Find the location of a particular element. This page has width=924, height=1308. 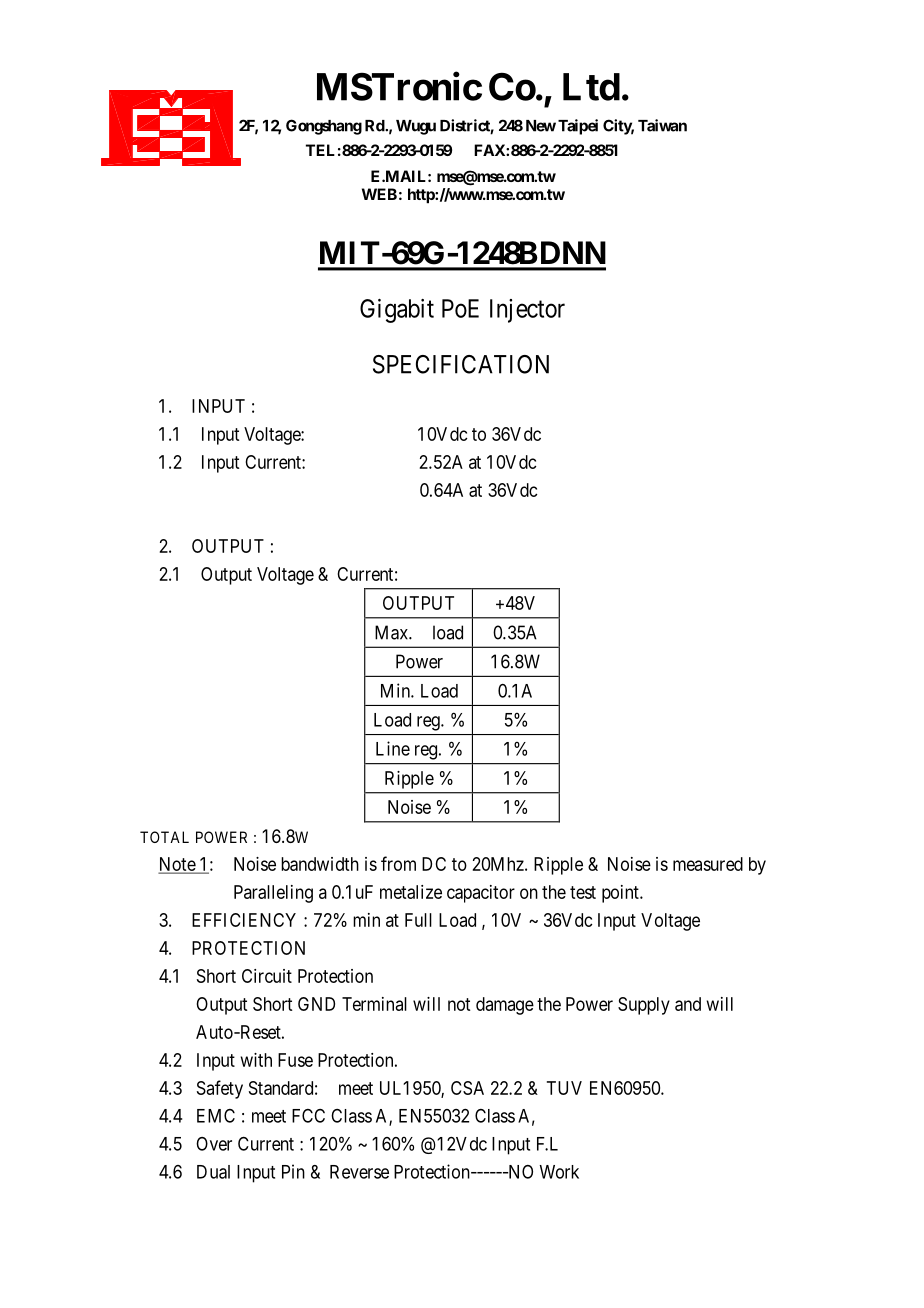

from is located at coordinates (398, 863).
